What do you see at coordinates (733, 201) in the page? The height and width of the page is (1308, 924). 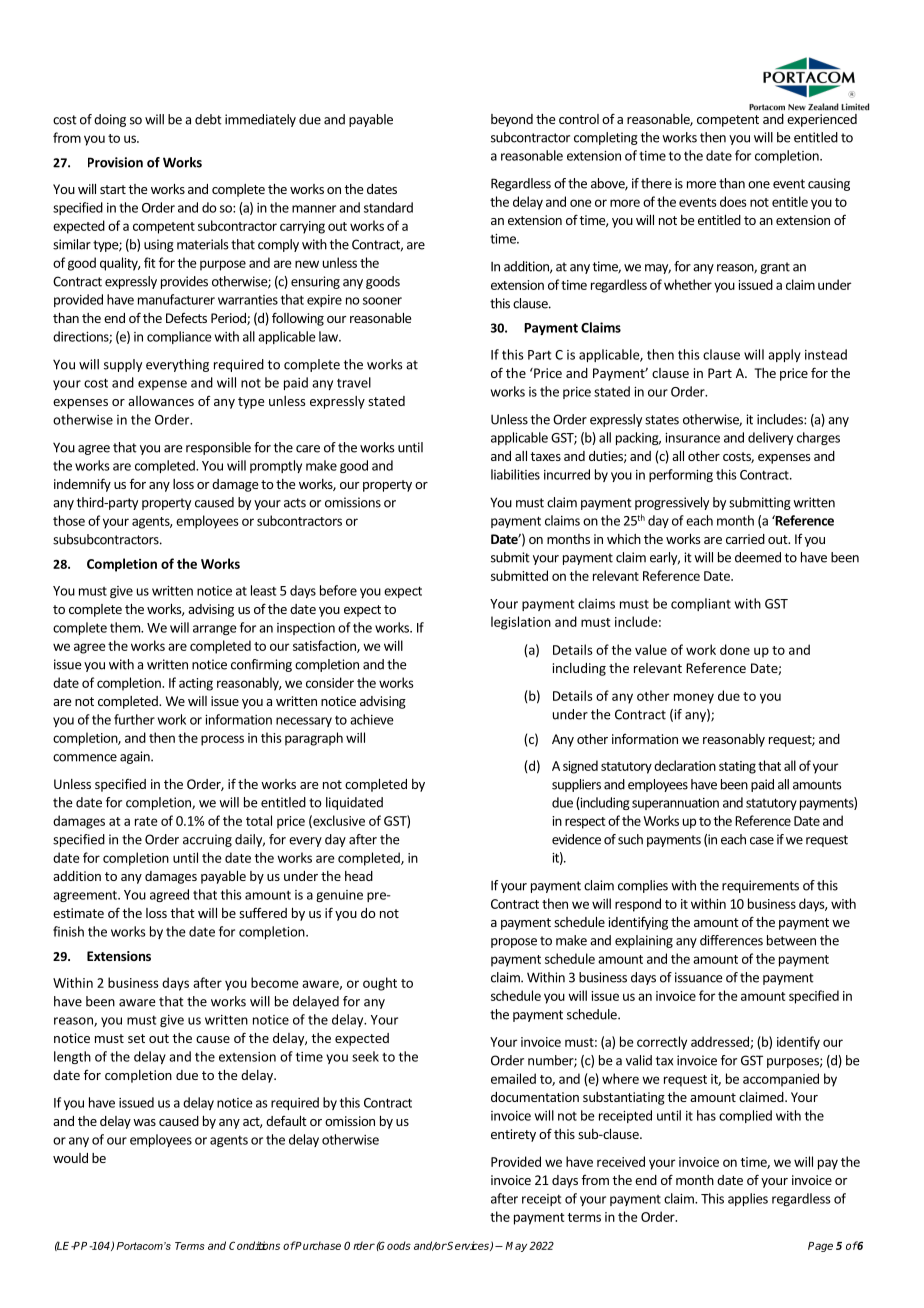 I see `does` at bounding box center [733, 201].
